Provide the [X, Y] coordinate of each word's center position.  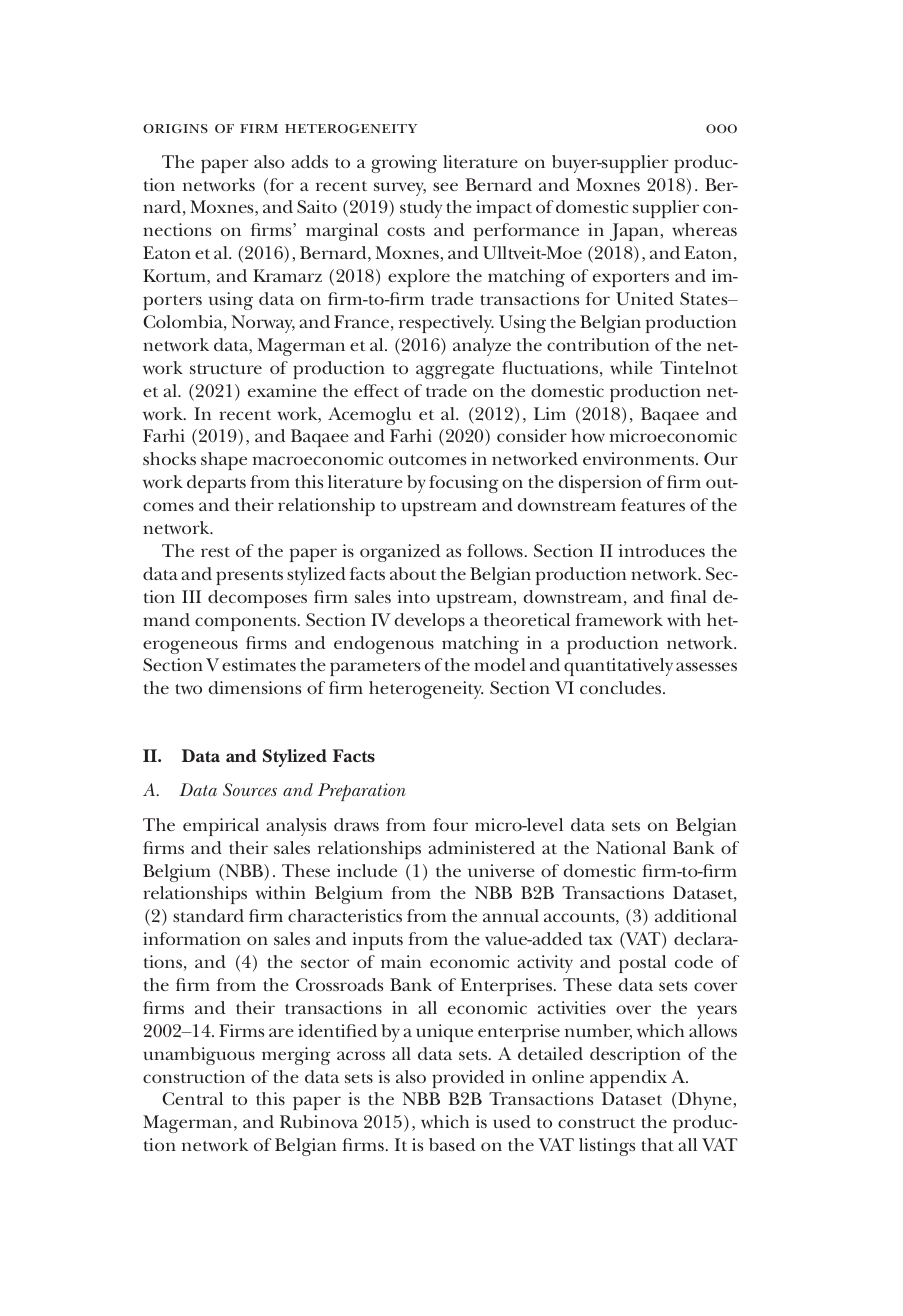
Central [192, 1098]
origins [175, 128]
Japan [635, 232]
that [657, 1144]
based [452, 1144]
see [445, 186]
